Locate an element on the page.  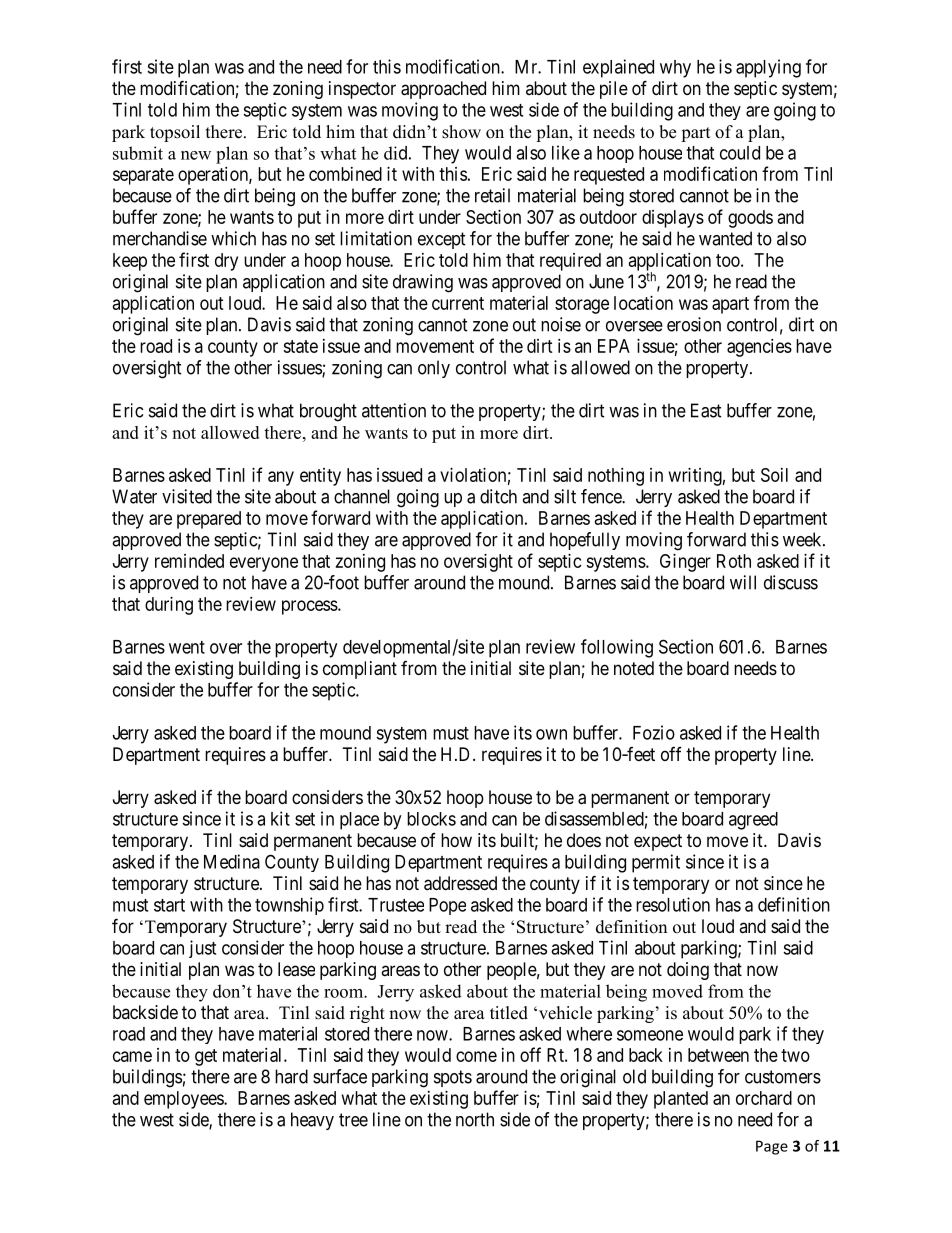
ditch is located at coordinates (498, 496).
